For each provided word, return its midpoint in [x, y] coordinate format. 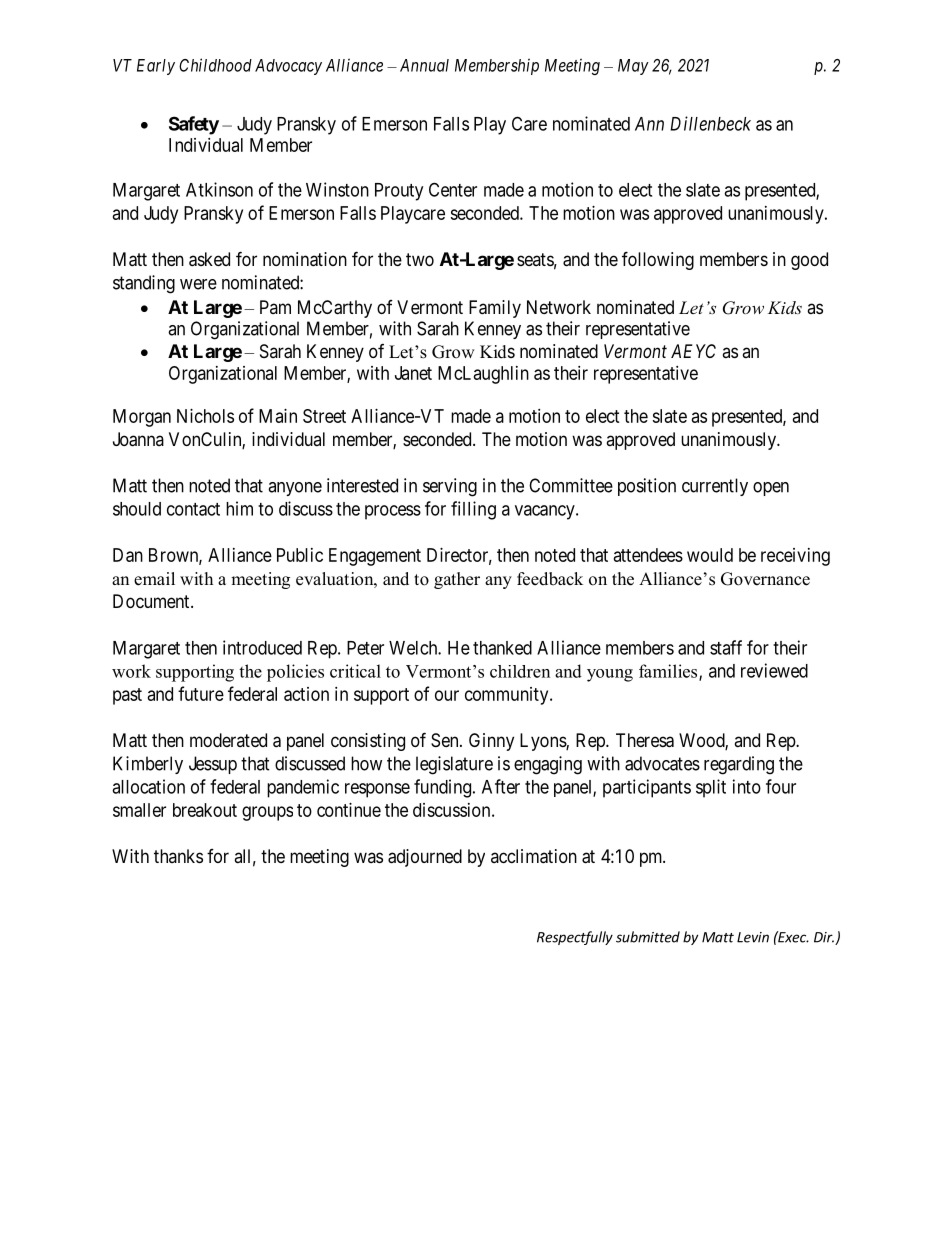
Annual [424, 65]
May [633, 67]
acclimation [534, 856]
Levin [753, 937]
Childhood [215, 65]
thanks [178, 856]
